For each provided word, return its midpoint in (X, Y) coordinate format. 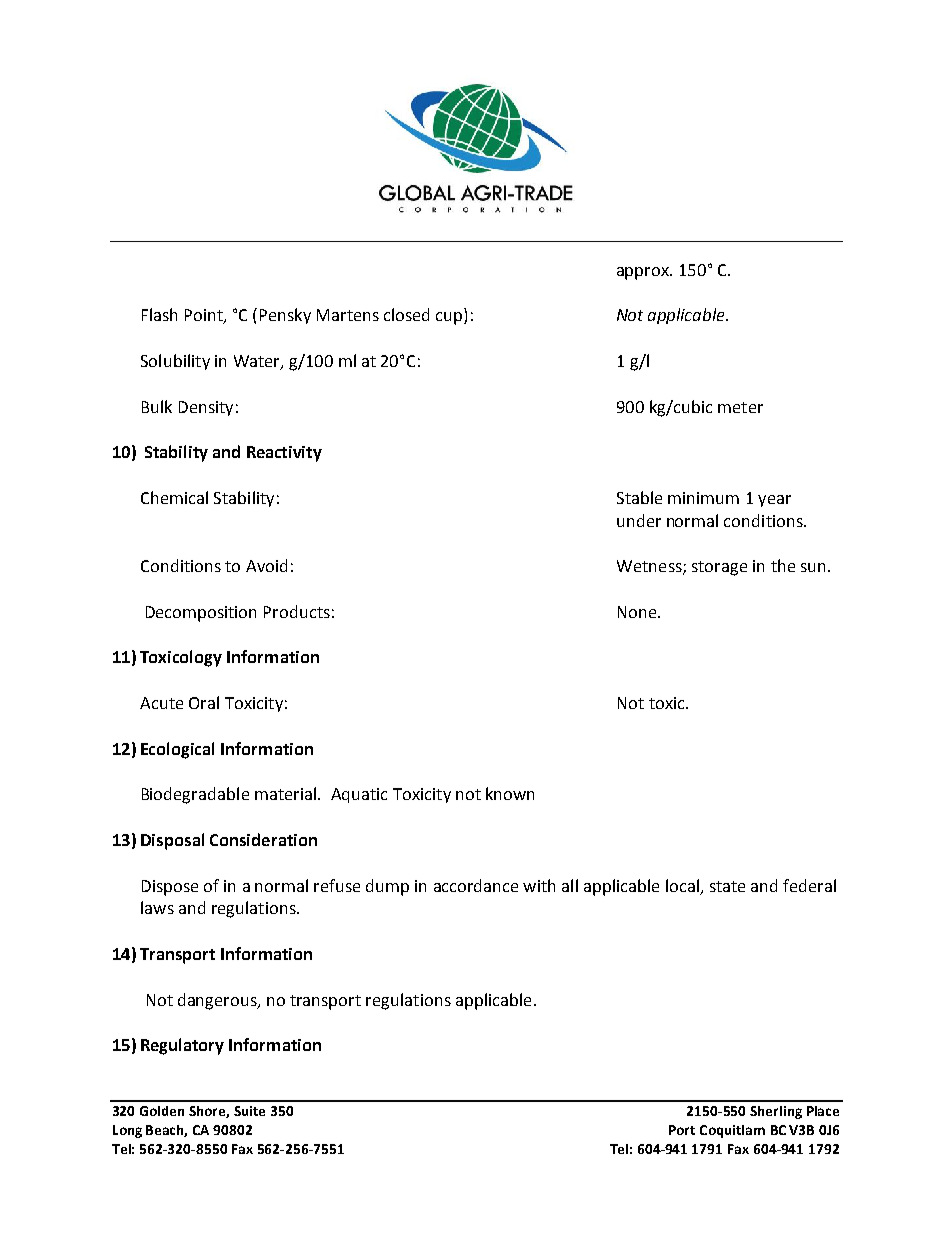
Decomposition (201, 614)
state (727, 886)
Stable (639, 497)
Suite (249, 1111)
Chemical (174, 497)
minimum (703, 498)
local (682, 885)
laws (157, 907)
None (638, 612)
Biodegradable (195, 795)
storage (719, 568)
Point (205, 316)
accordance (476, 885)
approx (644, 273)
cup (450, 318)
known (510, 793)
